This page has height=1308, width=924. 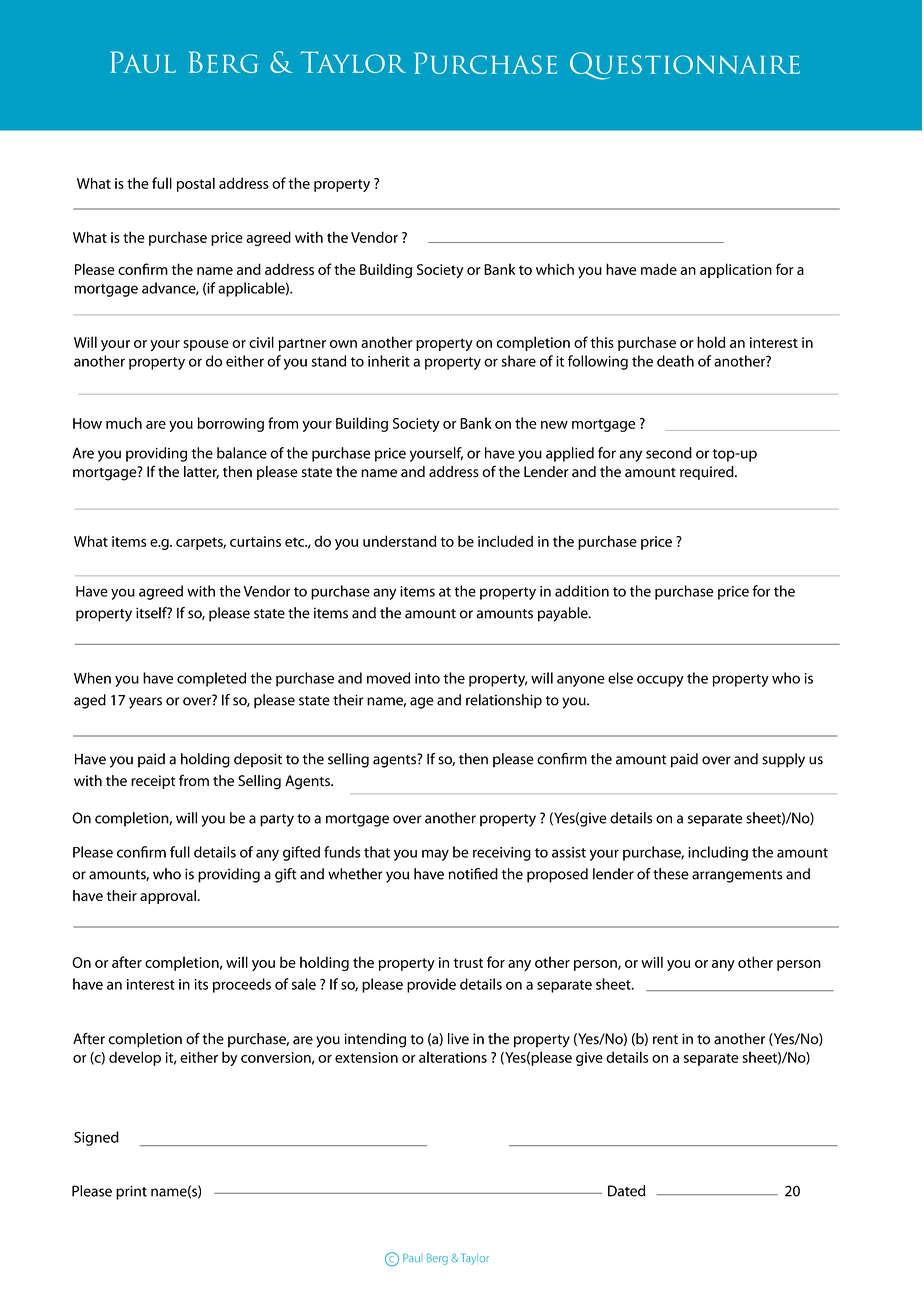 I want to click on Questionnaire, so click(x=685, y=66).
